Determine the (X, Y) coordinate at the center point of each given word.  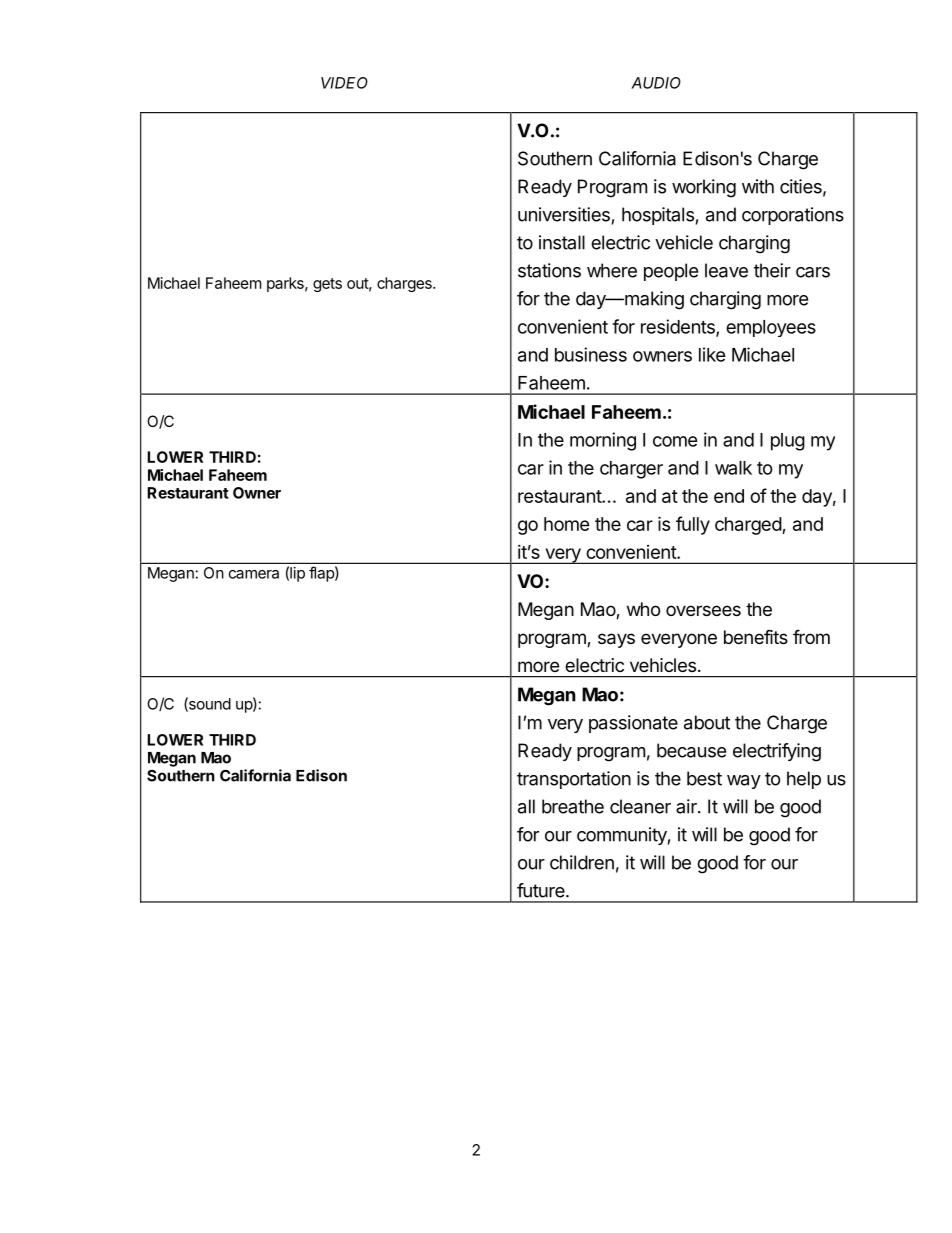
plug (788, 442)
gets (327, 285)
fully (693, 525)
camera (254, 574)
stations (549, 270)
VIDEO (344, 83)
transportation (574, 780)
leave (726, 270)
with (758, 186)
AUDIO (656, 83)
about (707, 722)
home (567, 524)
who (643, 609)
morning (603, 441)
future (542, 890)
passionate (633, 724)
